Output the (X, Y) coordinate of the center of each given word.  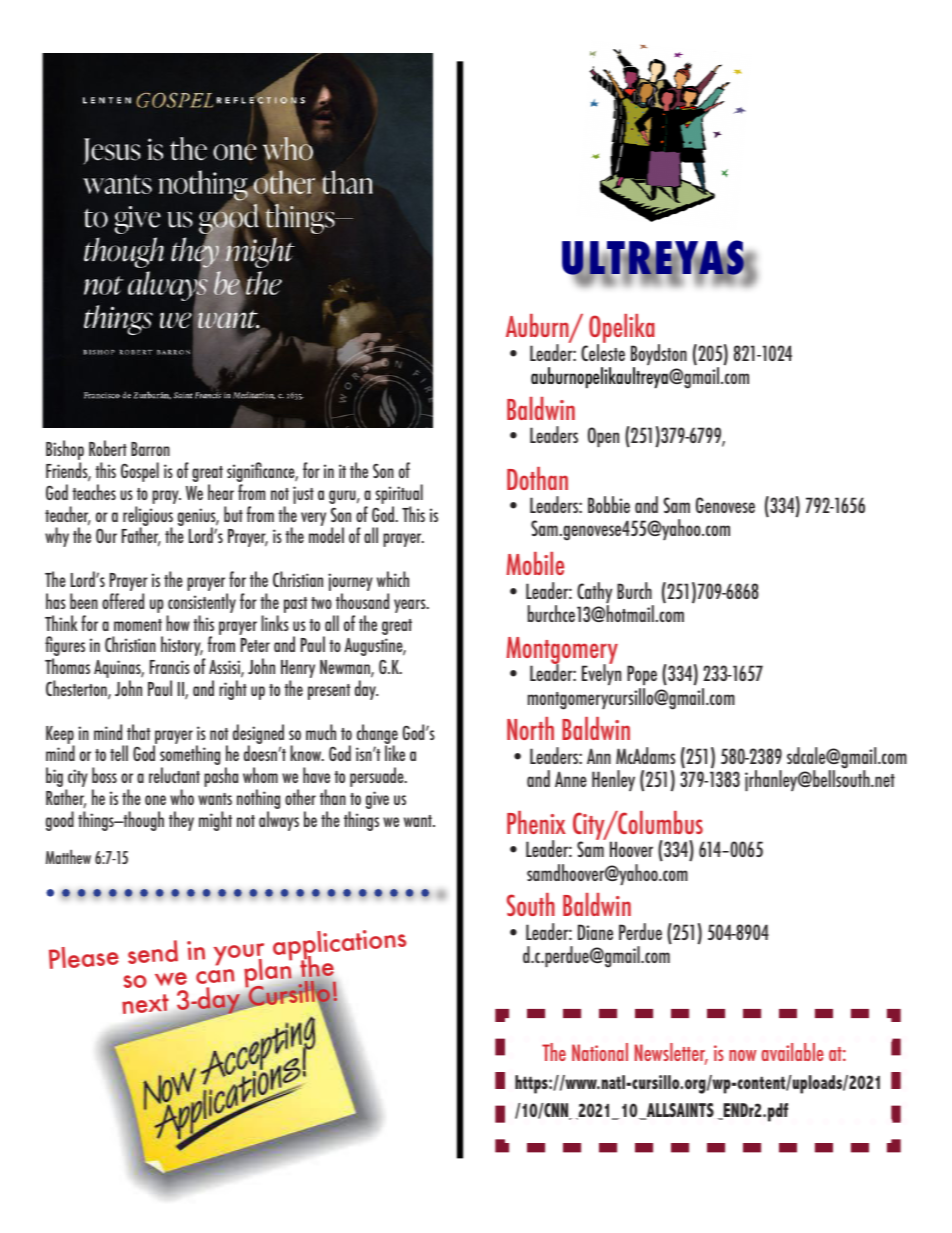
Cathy (594, 594)
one (155, 800)
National (600, 1052)
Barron (150, 449)
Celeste (603, 351)
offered (123, 601)
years (411, 606)
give (377, 800)
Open (603, 437)
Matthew (68, 856)
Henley (613, 780)
